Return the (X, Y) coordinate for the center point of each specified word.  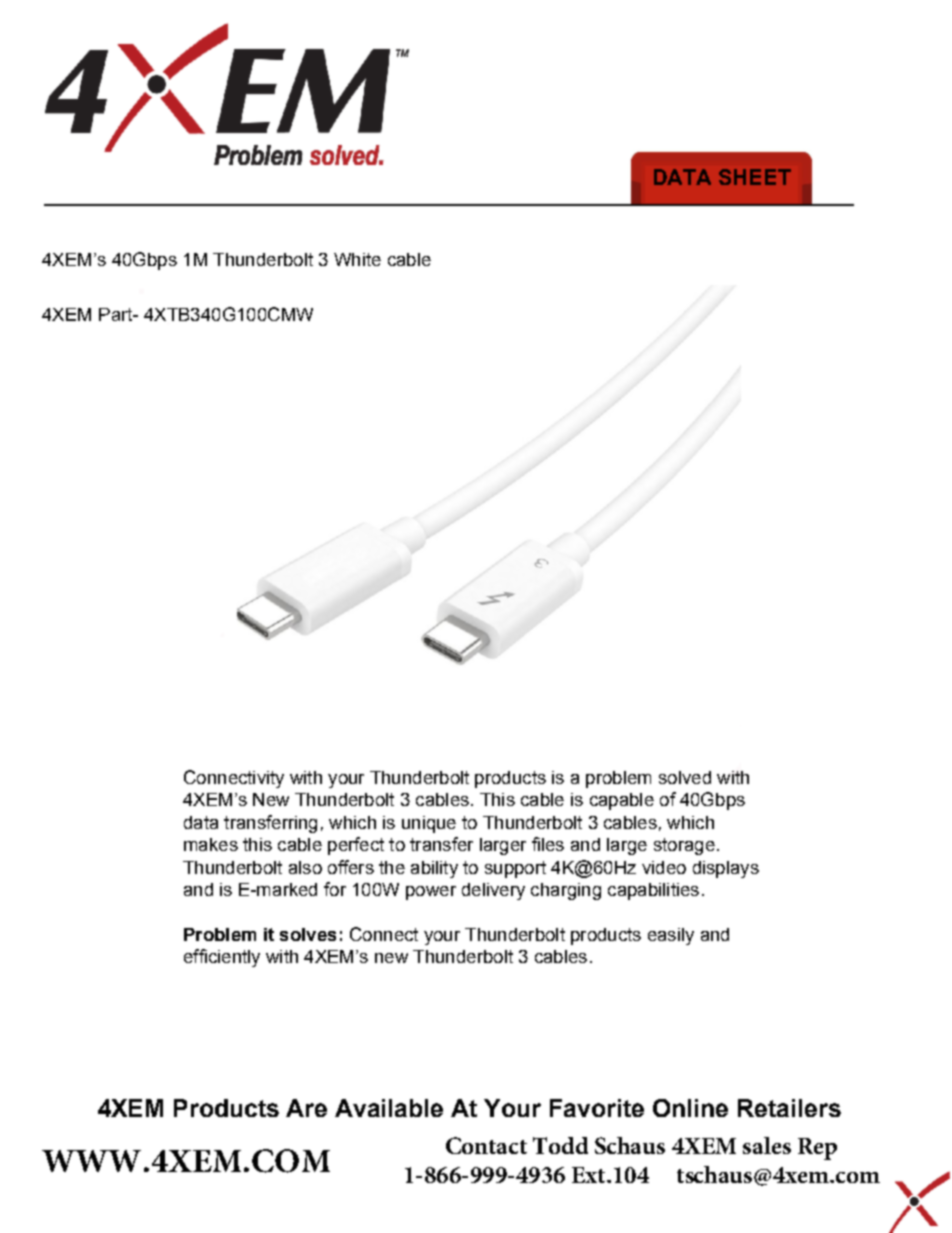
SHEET (755, 177)
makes (211, 844)
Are (306, 1108)
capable (622, 801)
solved (685, 777)
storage (684, 846)
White (357, 259)
